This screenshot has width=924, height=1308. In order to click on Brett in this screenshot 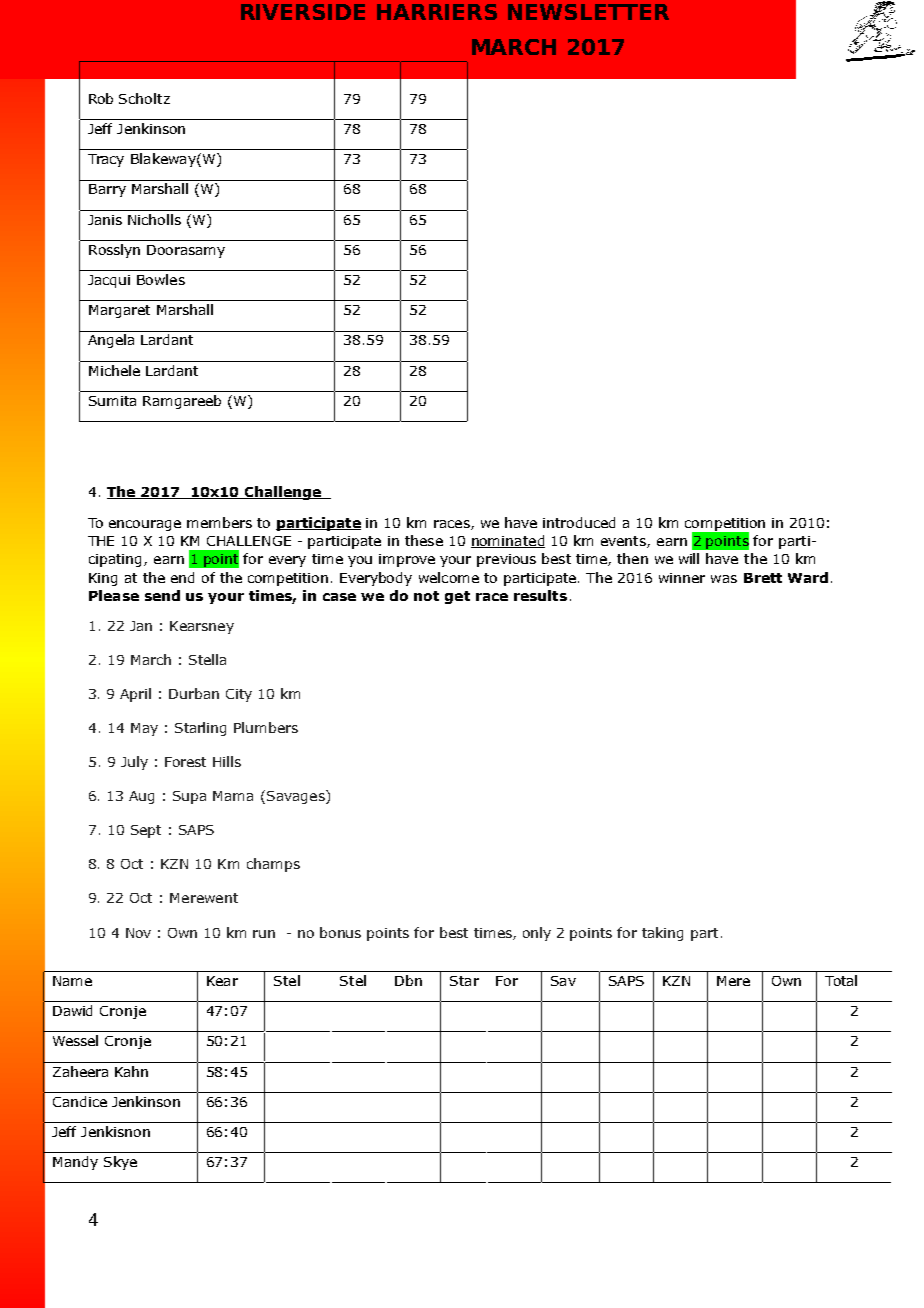, I will do `click(763, 578)`.
